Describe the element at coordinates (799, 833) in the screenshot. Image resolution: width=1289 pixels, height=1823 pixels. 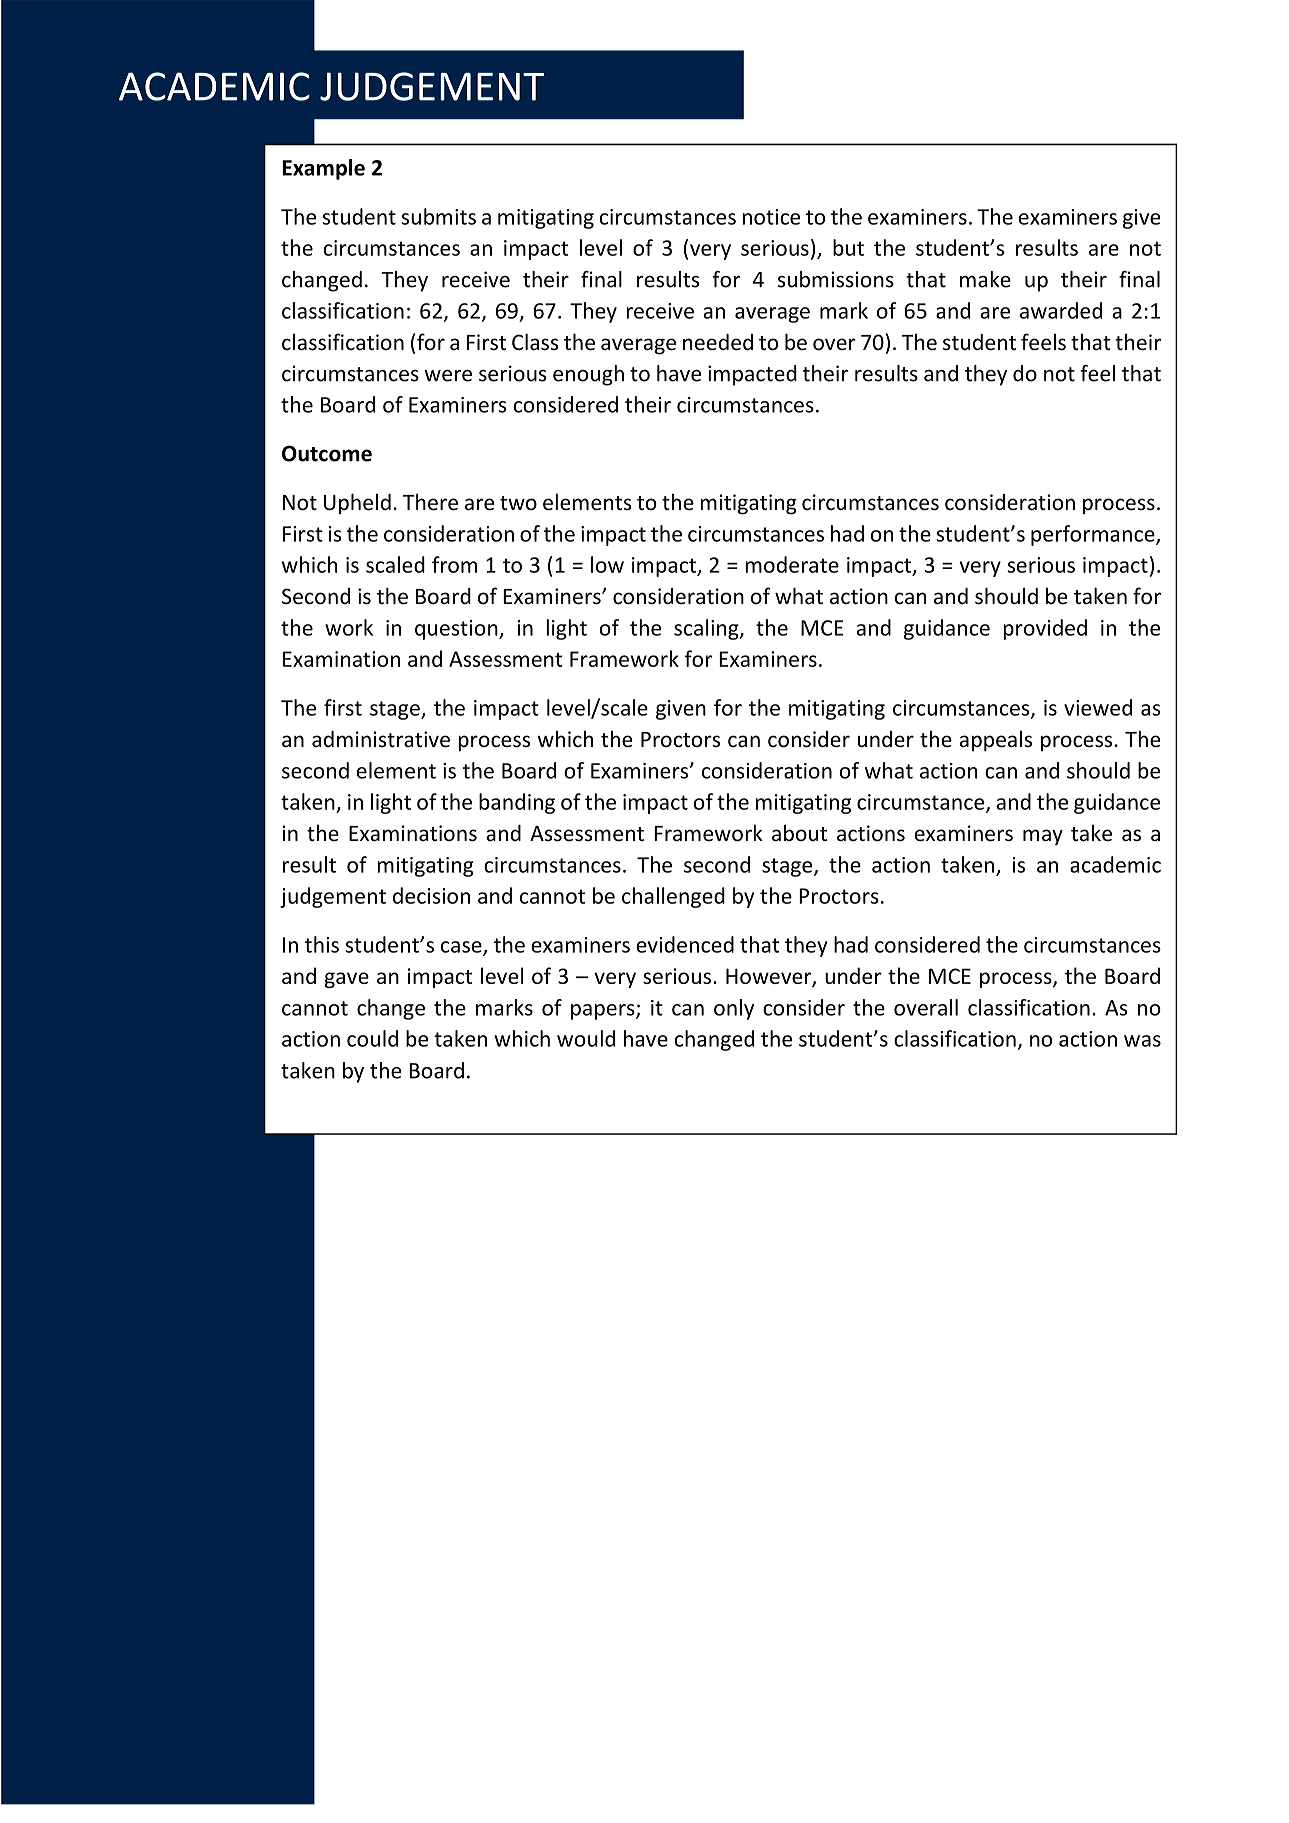
I see `about` at that location.
